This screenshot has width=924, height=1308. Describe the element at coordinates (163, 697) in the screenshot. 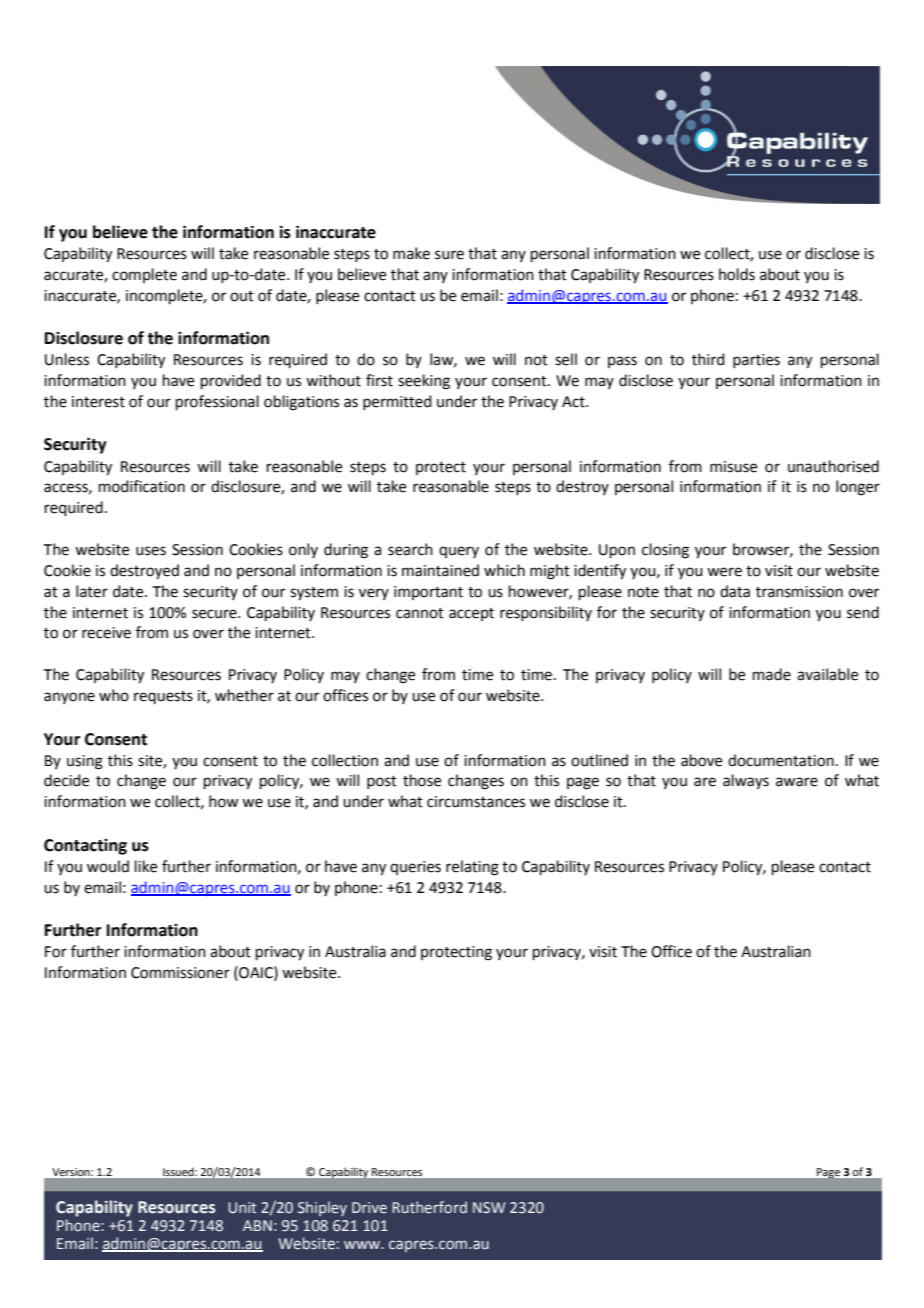

I see `requests` at that location.
